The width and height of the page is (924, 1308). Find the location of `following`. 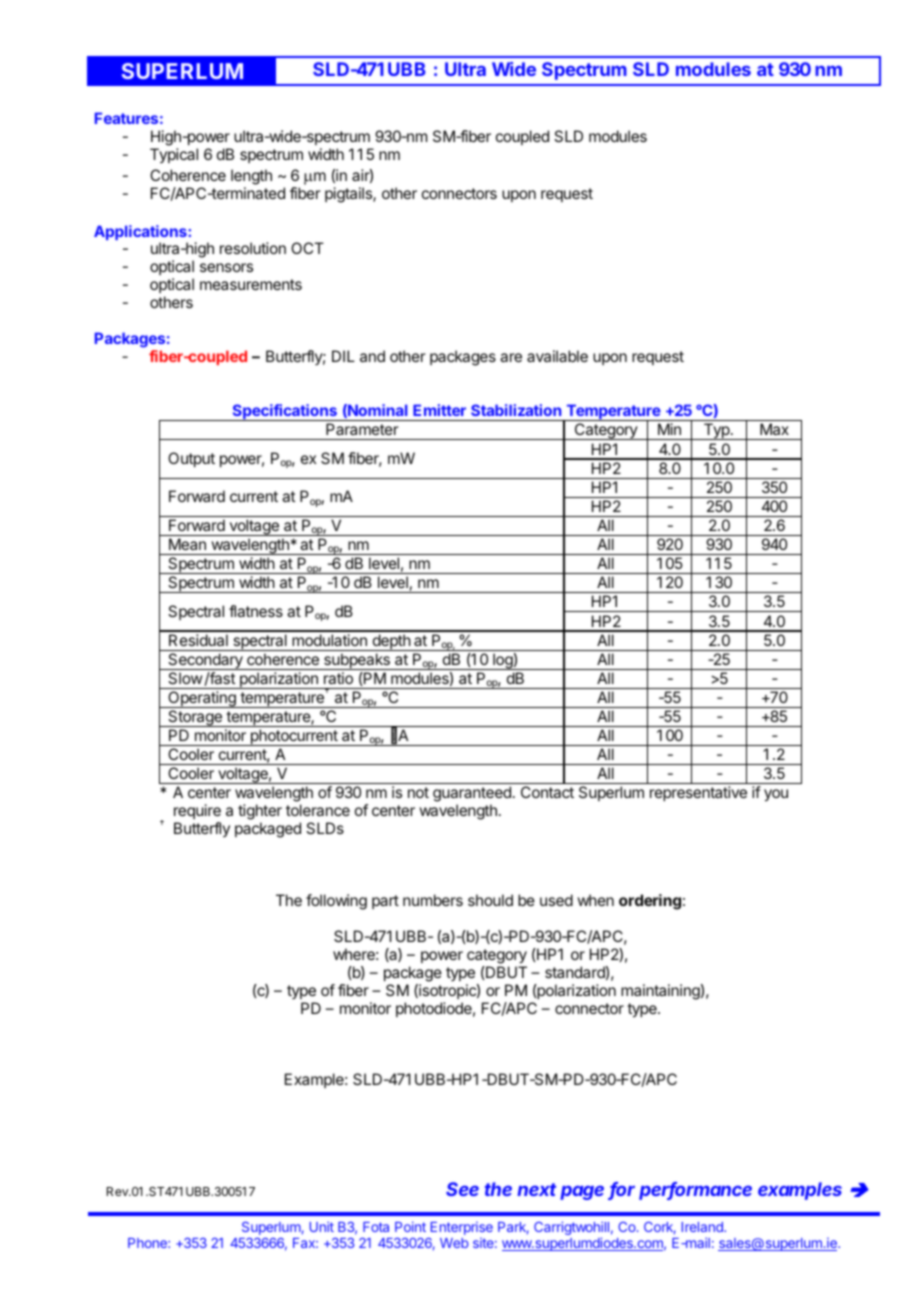

following is located at coordinates (336, 902).
